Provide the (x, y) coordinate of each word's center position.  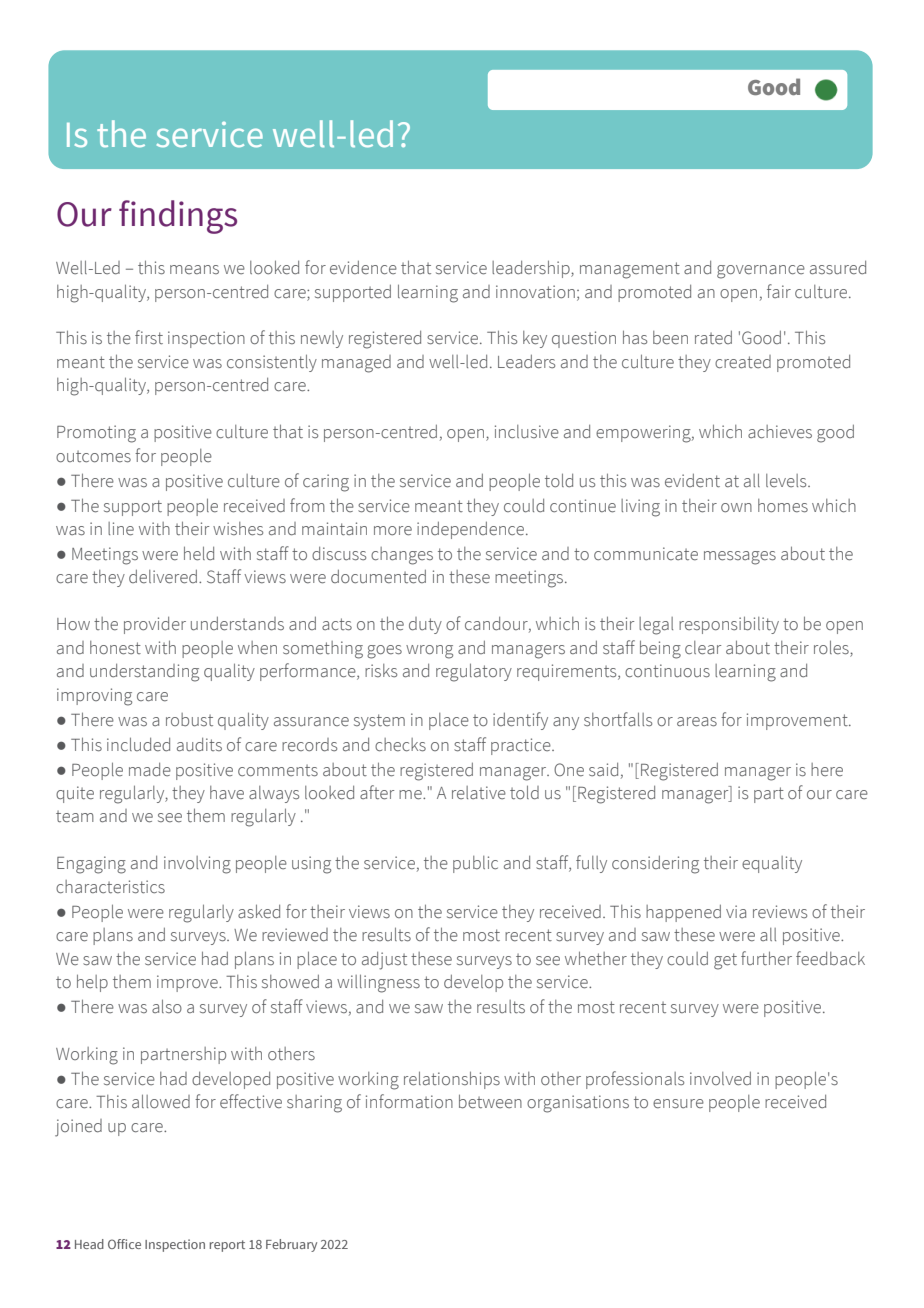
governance (761, 272)
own (736, 508)
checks (400, 745)
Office (124, 1244)
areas (697, 722)
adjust (384, 961)
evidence (363, 268)
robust (189, 720)
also (167, 1006)
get (725, 961)
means (194, 270)
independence (472, 530)
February (291, 1245)
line (121, 529)
